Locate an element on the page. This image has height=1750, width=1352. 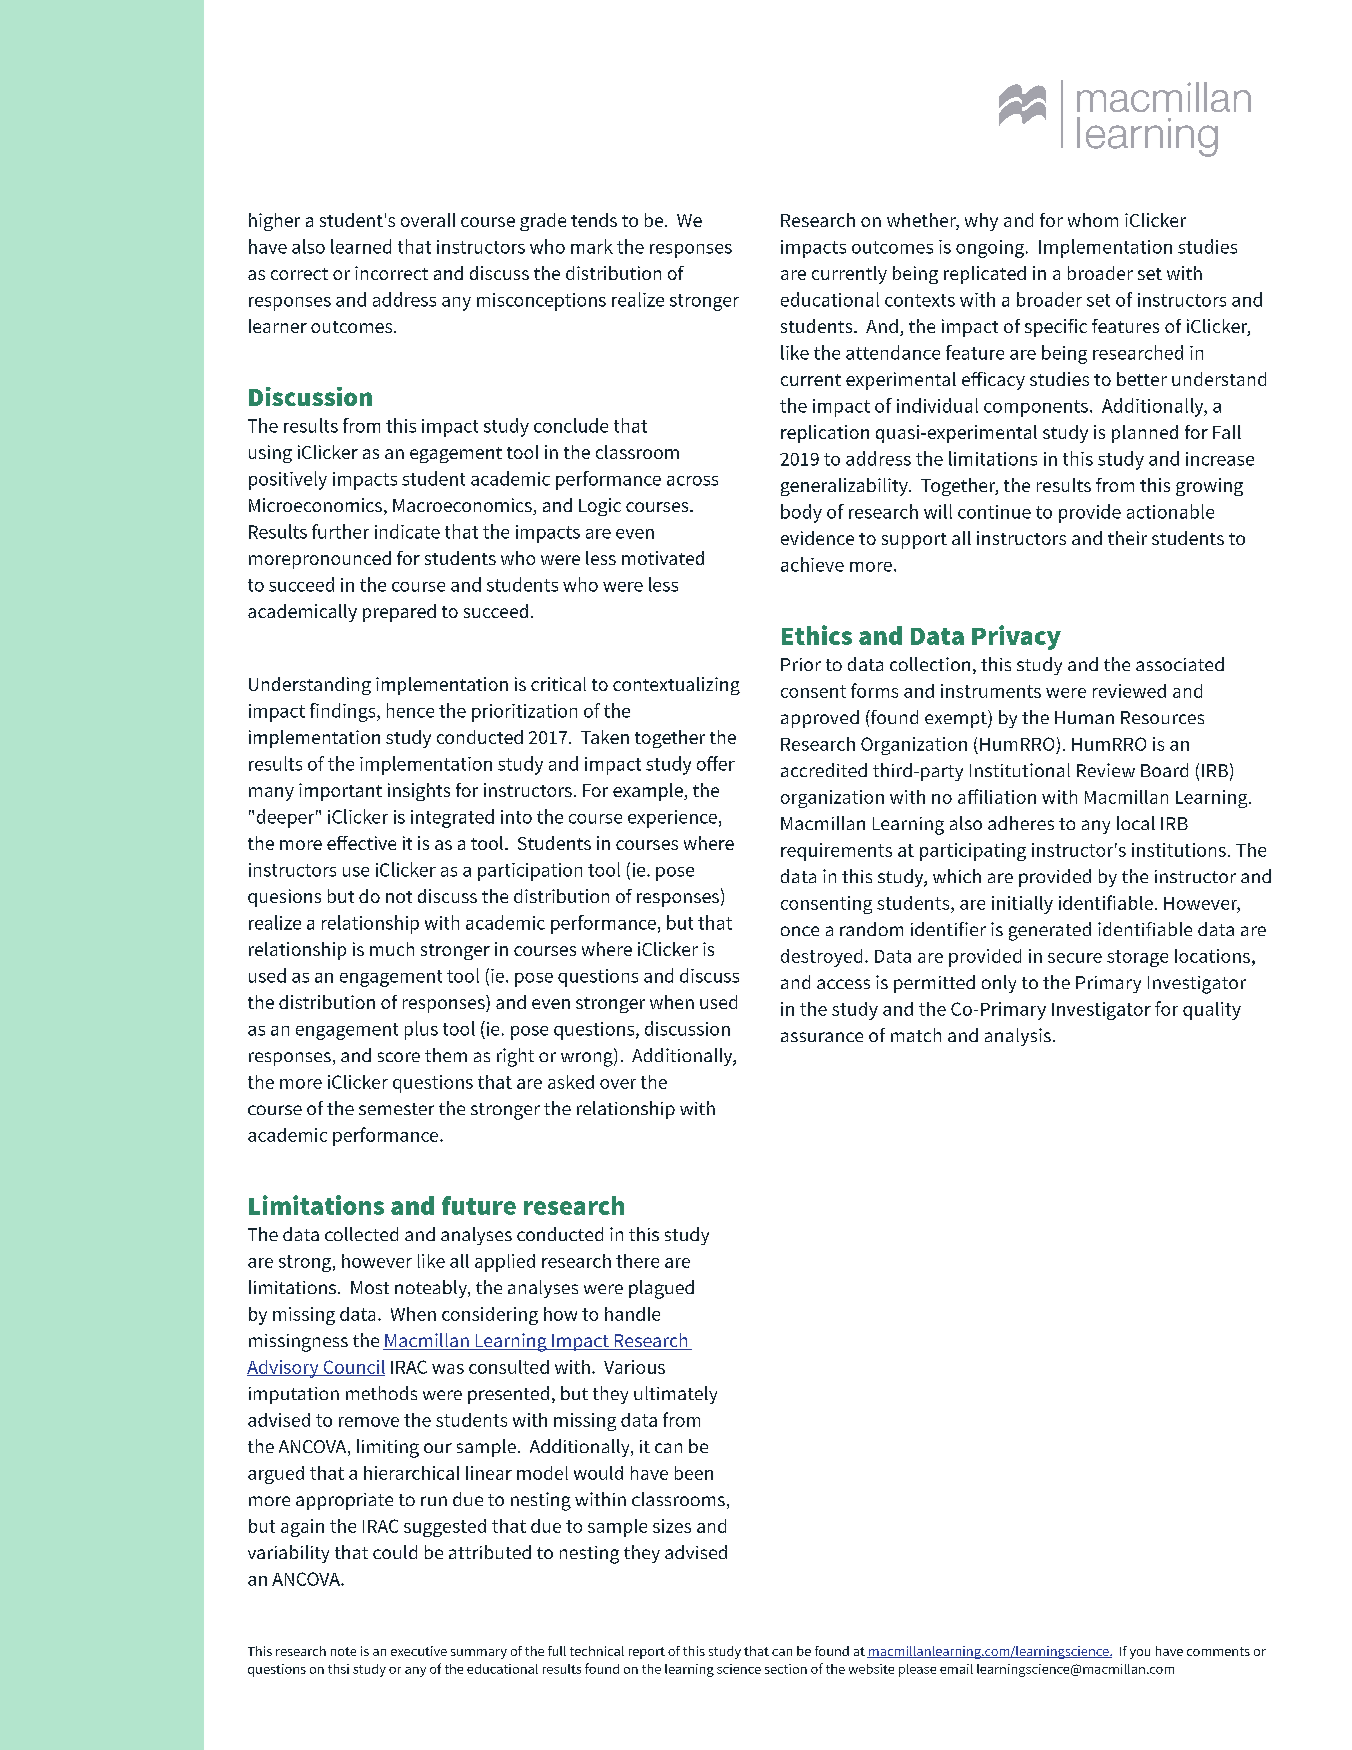
destroyed is located at coordinates (821, 958).
